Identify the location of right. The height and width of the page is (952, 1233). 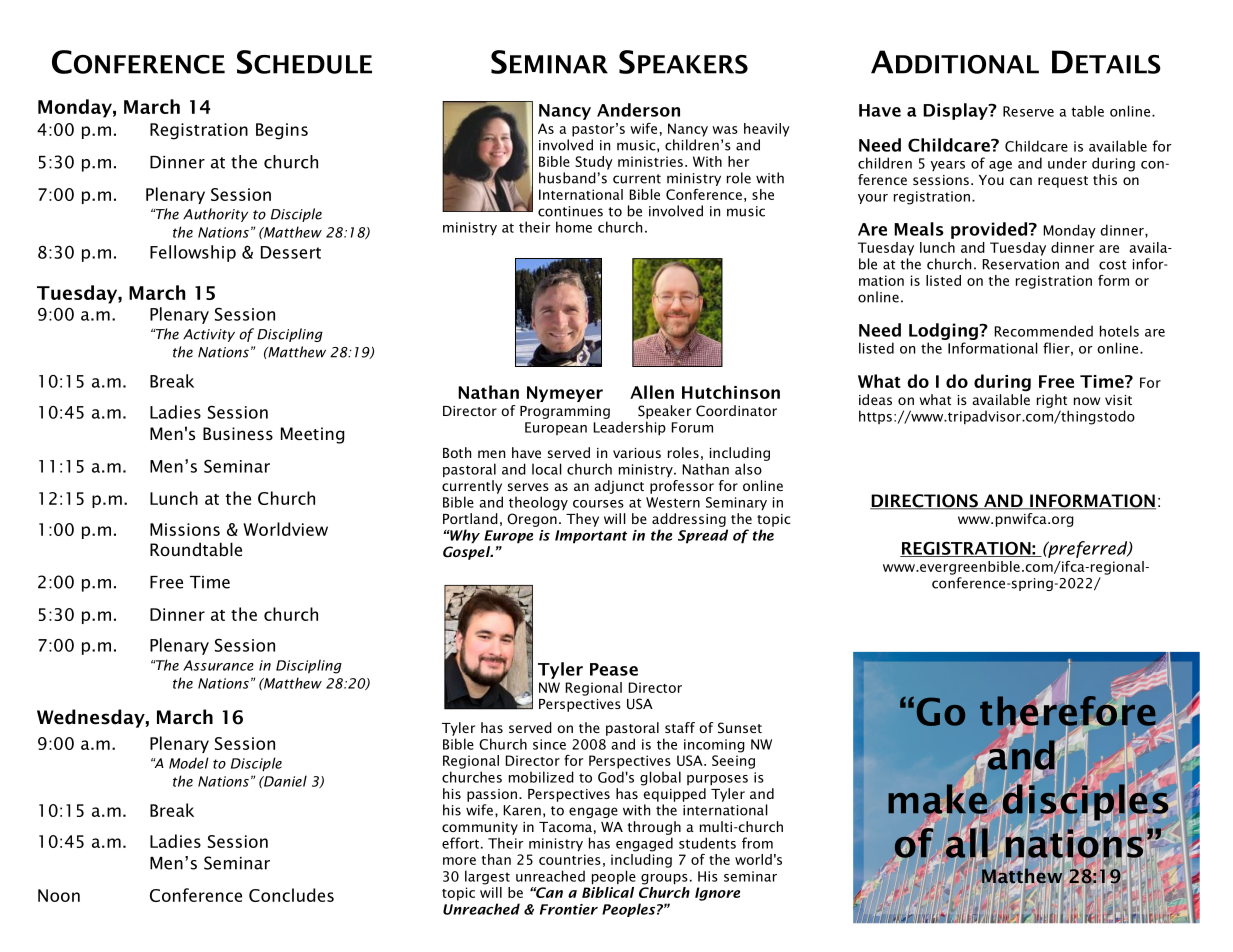
(1052, 401).
